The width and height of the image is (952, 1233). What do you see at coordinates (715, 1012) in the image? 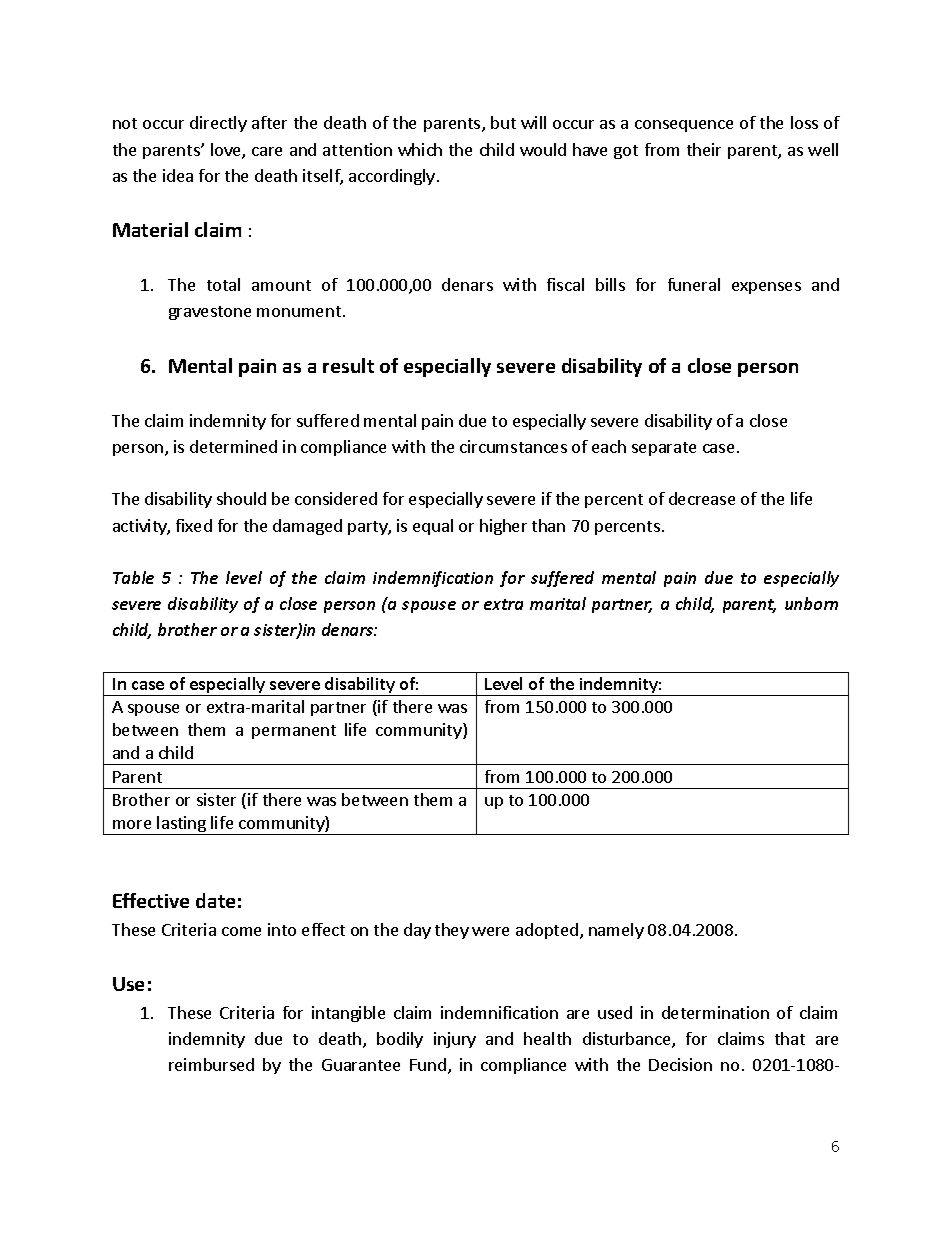
I see `determination` at bounding box center [715, 1012].
